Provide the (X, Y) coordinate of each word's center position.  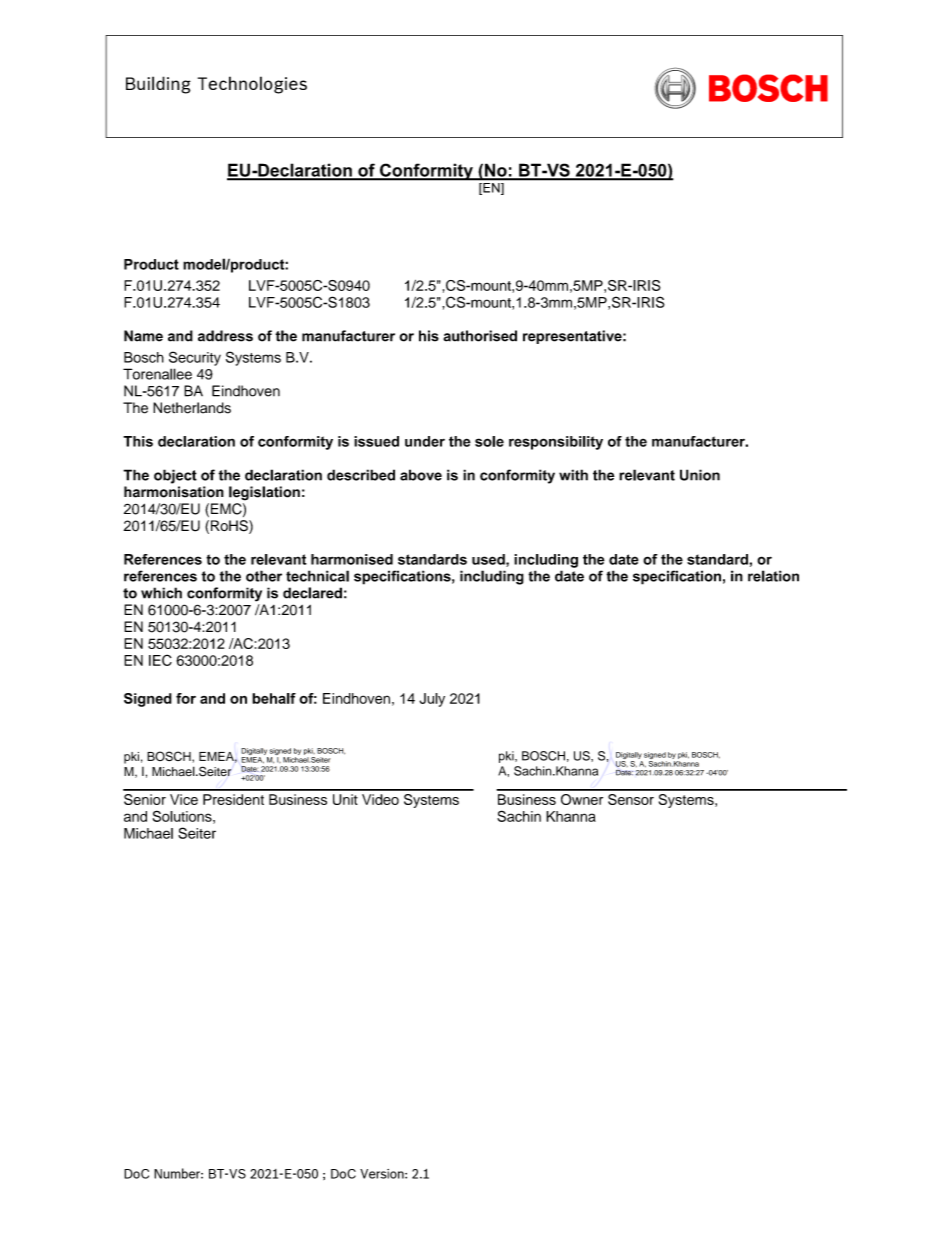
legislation (264, 493)
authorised (480, 336)
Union (700, 475)
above (421, 475)
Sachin (519, 816)
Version (383, 1174)
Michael (148, 833)
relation (773, 576)
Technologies (252, 85)
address (225, 336)
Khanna (571, 816)
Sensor (631, 799)
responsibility (556, 443)
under (425, 441)
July (432, 700)
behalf (274, 698)
